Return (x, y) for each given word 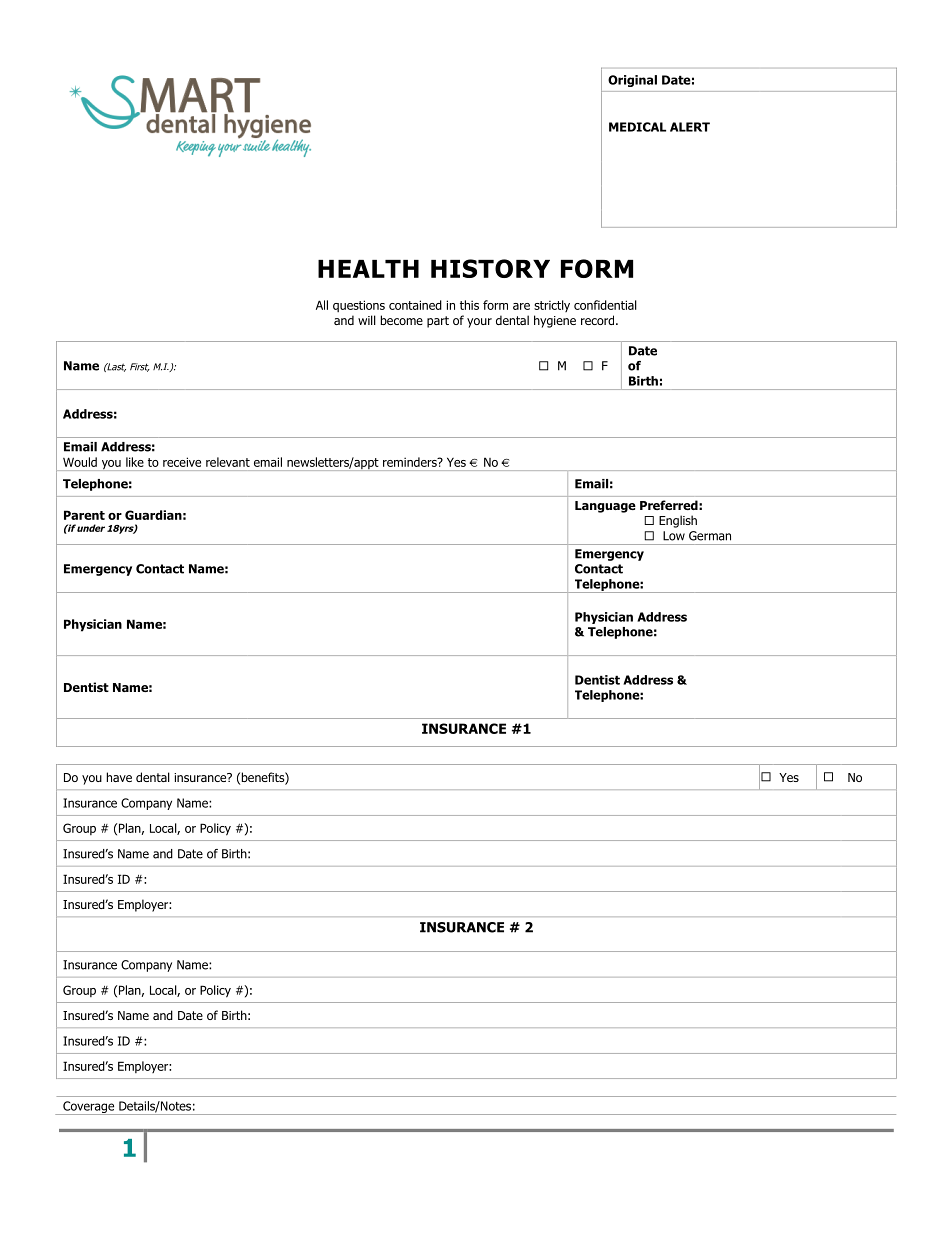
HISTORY (490, 268)
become (402, 320)
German (710, 536)
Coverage (89, 1108)
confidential (605, 305)
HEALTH (368, 269)
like (135, 462)
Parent (84, 515)
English (678, 521)
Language (605, 507)
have (119, 777)
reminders (411, 462)
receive (182, 462)
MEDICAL (637, 127)
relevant (228, 462)
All (322, 305)
